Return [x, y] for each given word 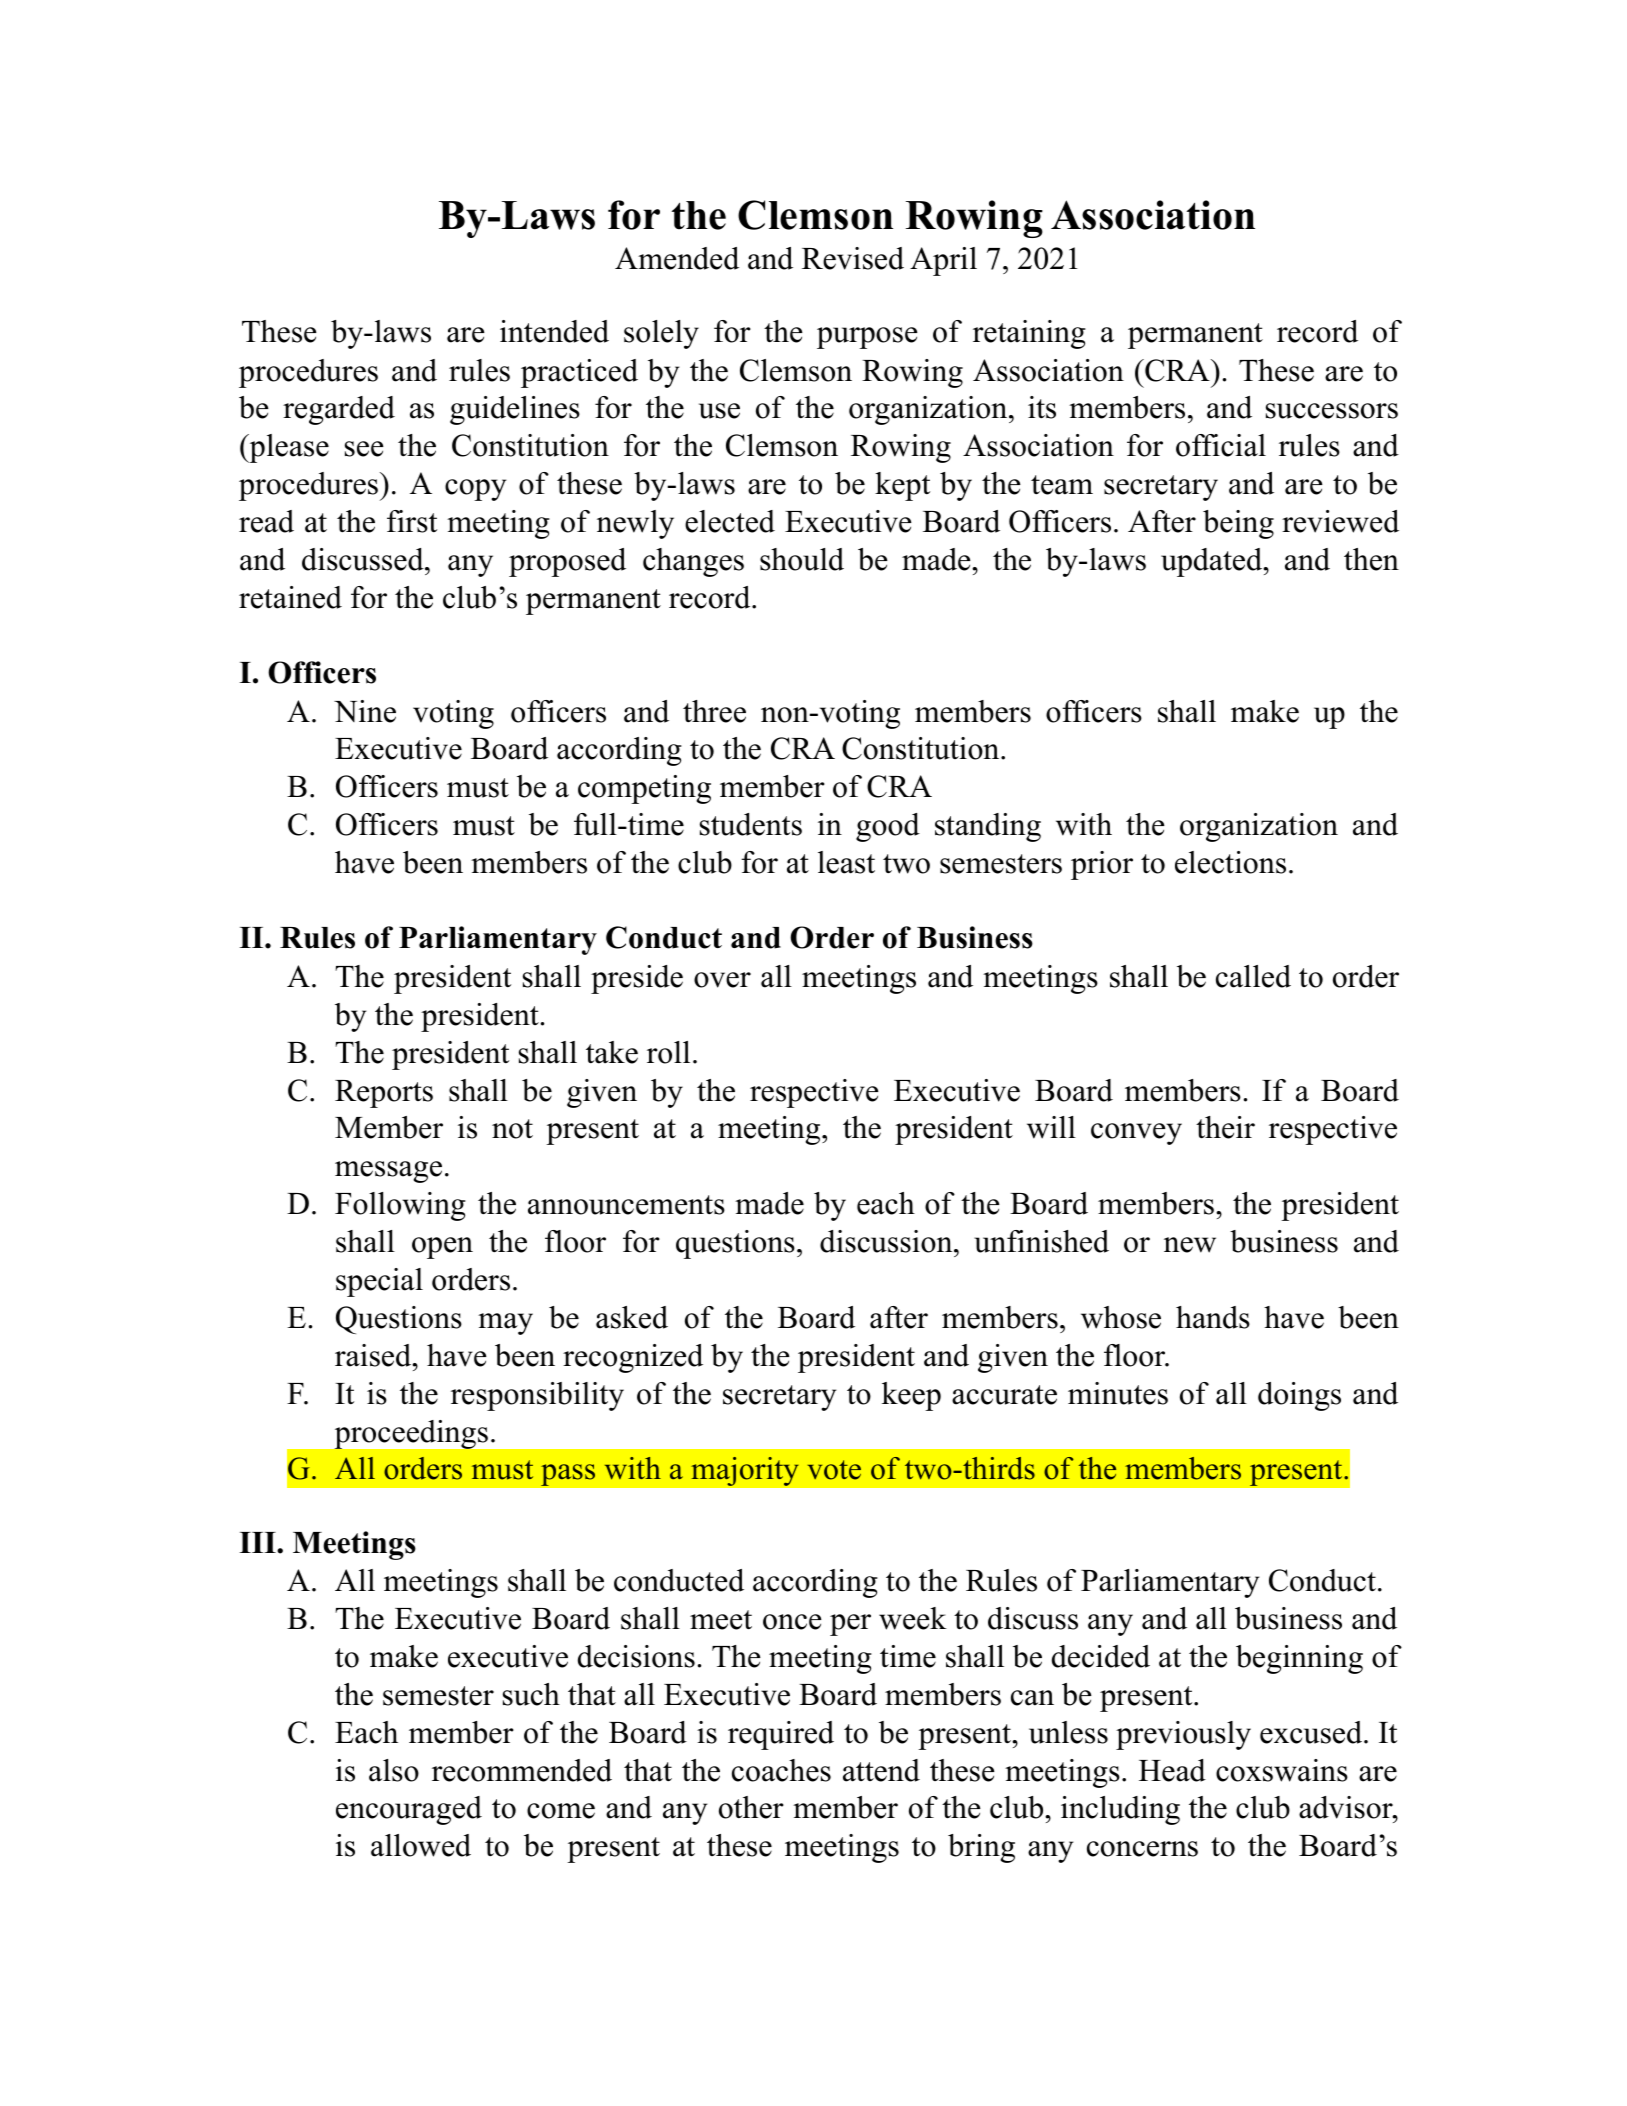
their [1225, 1127]
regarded [339, 410]
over [722, 980]
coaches [781, 1770]
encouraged [409, 1810]
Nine [365, 711]
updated [1212, 562]
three [714, 711]
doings [1299, 1396]
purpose [867, 338]
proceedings [411, 1434]
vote [834, 1470]
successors [1332, 411]
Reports [384, 1094]
